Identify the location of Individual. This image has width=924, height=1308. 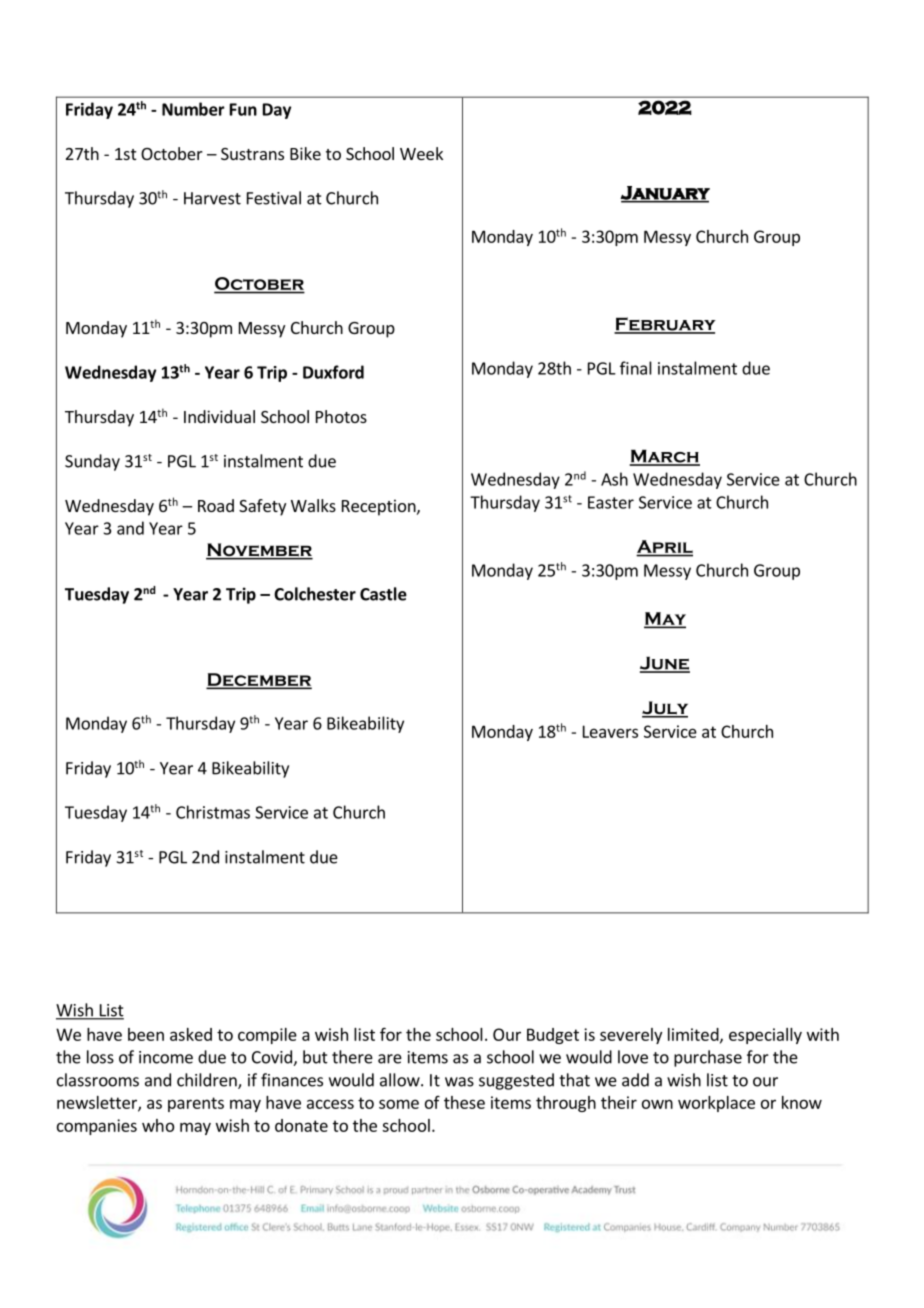
(219, 416).
